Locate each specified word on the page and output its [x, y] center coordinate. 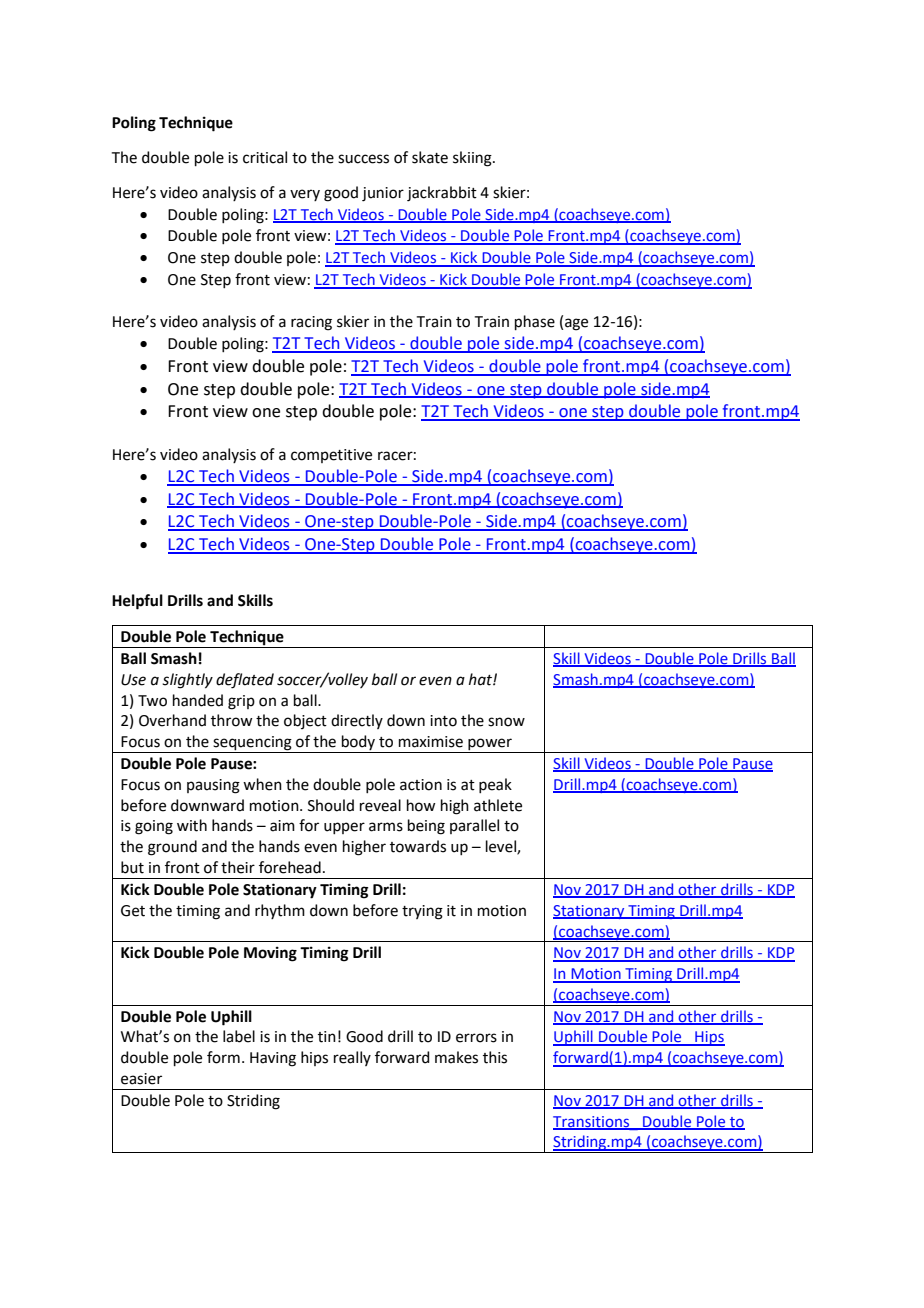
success [363, 159]
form [223, 1057]
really [352, 1058]
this [495, 1057]
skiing [473, 159]
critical [265, 157]
